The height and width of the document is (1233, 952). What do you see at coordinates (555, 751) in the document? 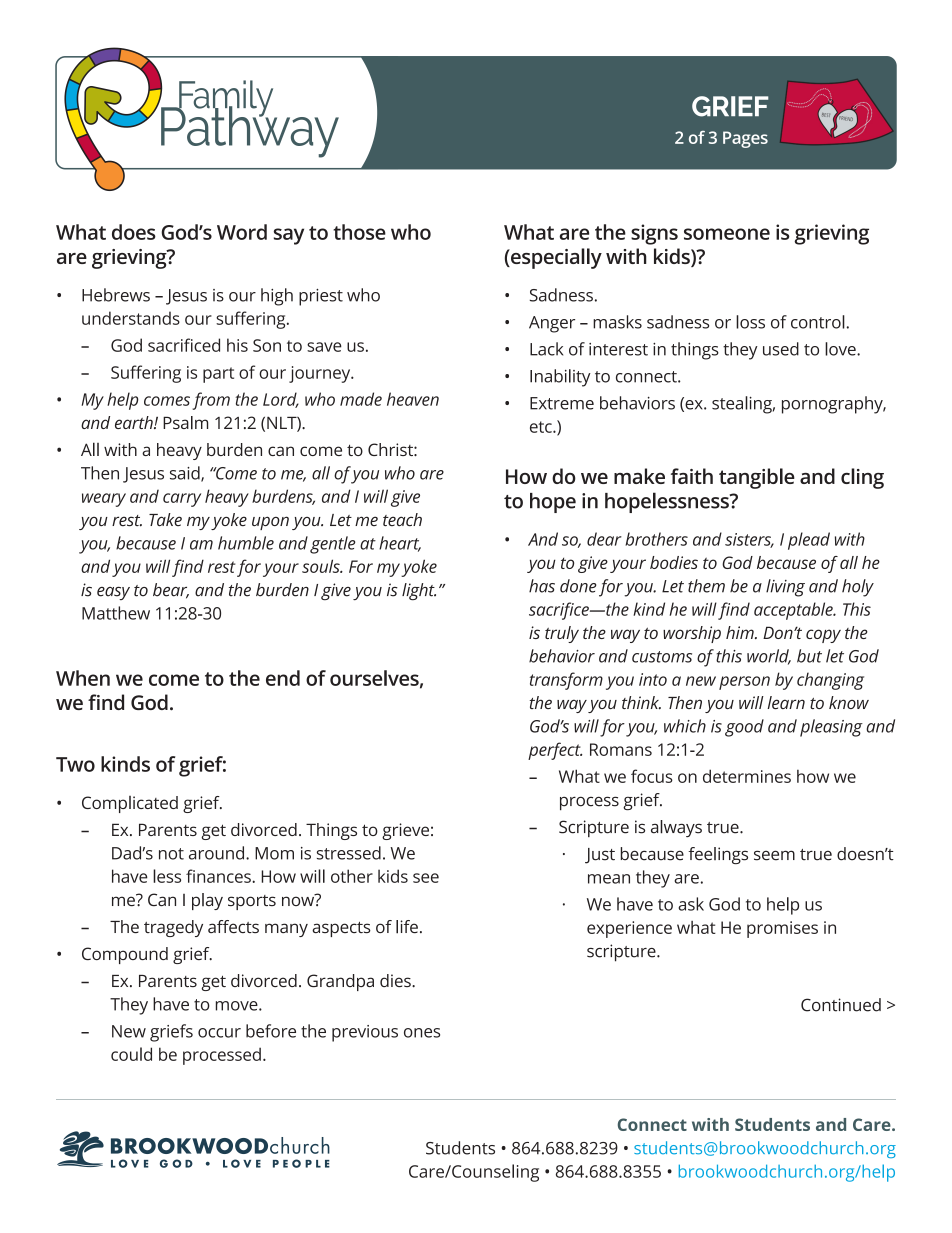
I see `perfect` at bounding box center [555, 751].
